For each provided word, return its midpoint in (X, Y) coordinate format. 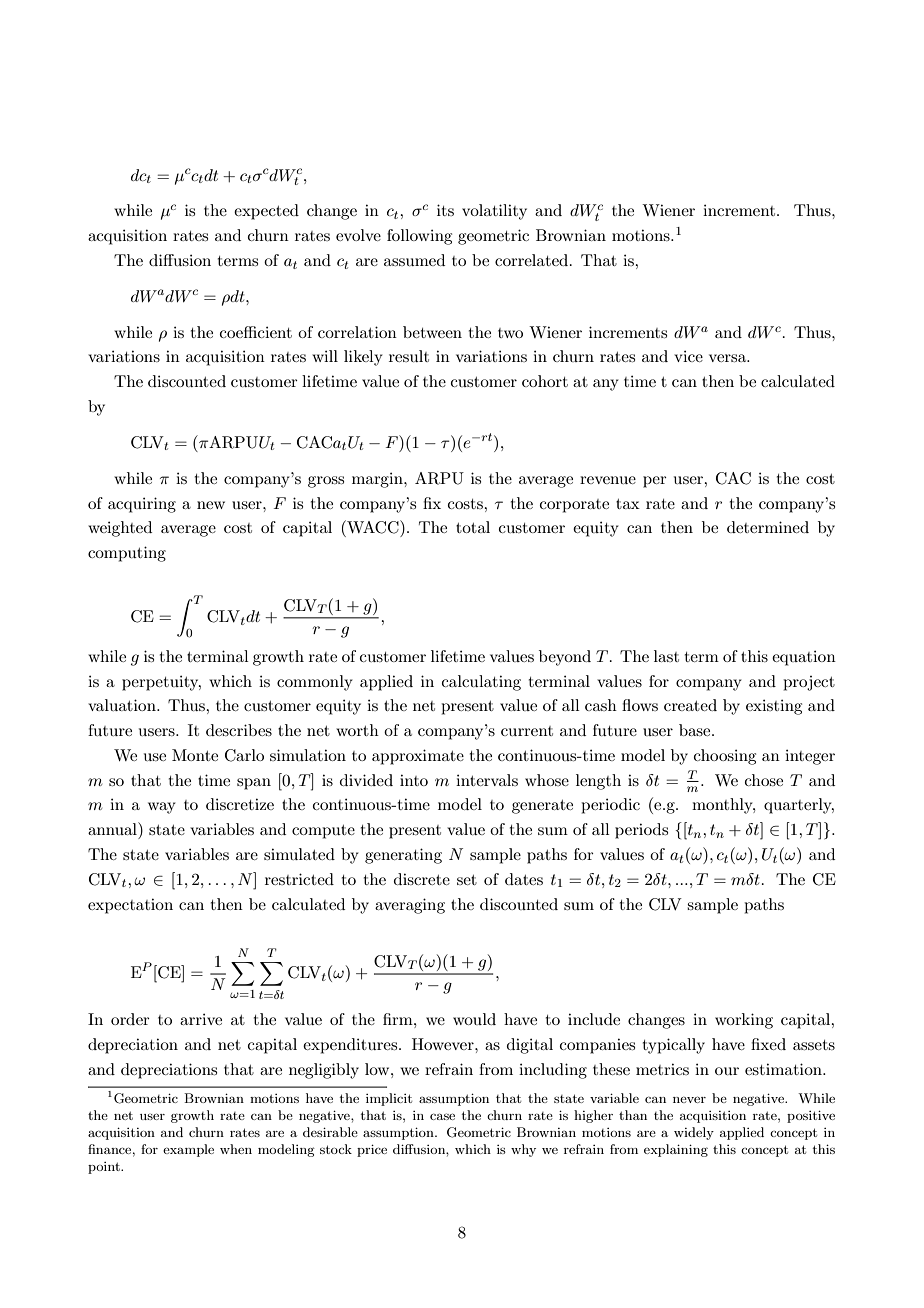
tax (628, 504)
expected (266, 212)
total (473, 527)
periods (641, 831)
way (162, 808)
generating (403, 856)
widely (694, 1133)
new (211, 505)
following (419, 237)
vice (688, 356)
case (442, 1116)
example (188, 1150)
